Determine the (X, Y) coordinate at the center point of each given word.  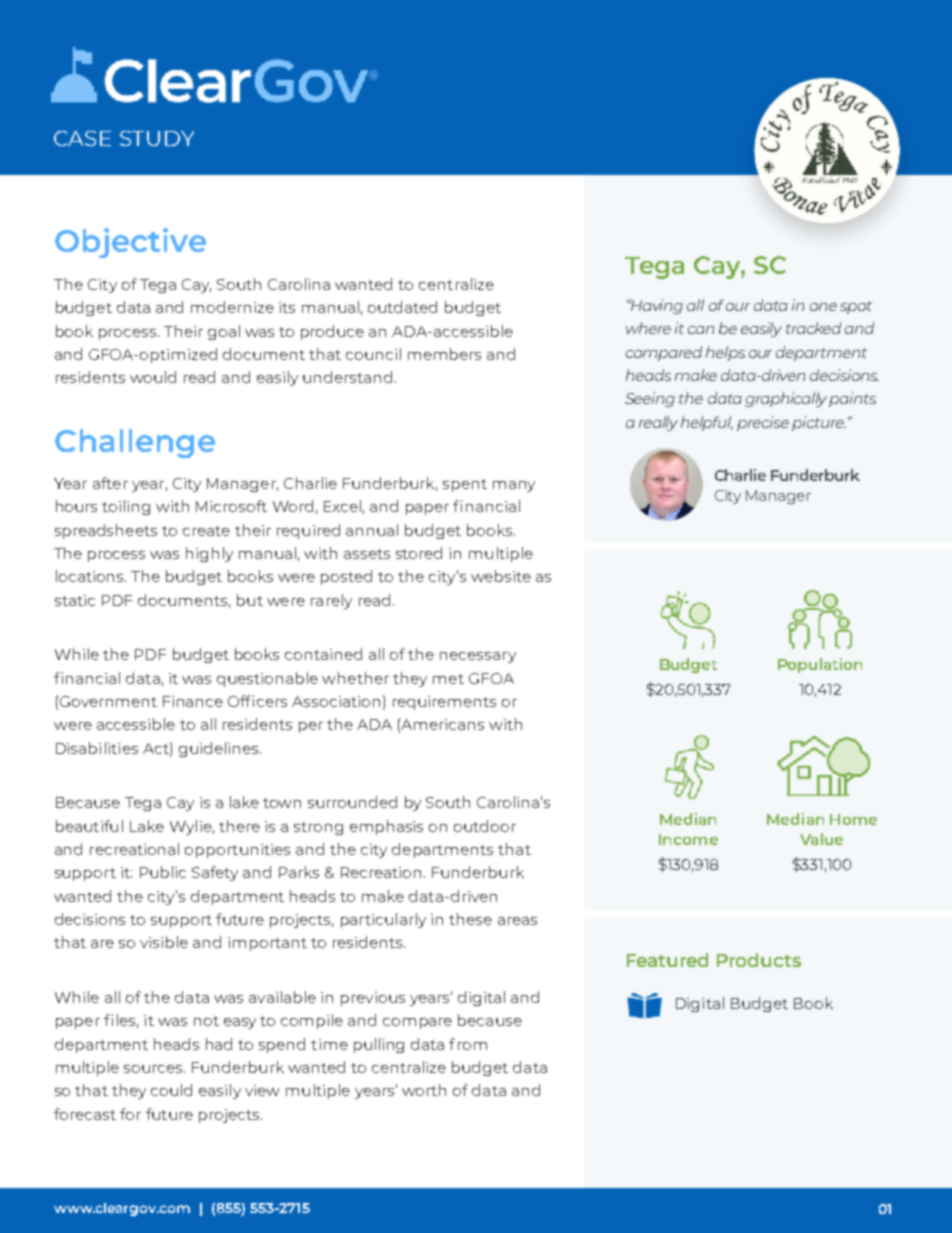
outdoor (485, 826)
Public (163, 872)
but (250, 600)
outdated (402, 307)
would (153, 377)
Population (820, 665)
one (823, 307)
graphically (787, 399)
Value (821, 839)
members (444, 354)
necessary (478, 657)
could (171, 1090)
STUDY (157, 138)
